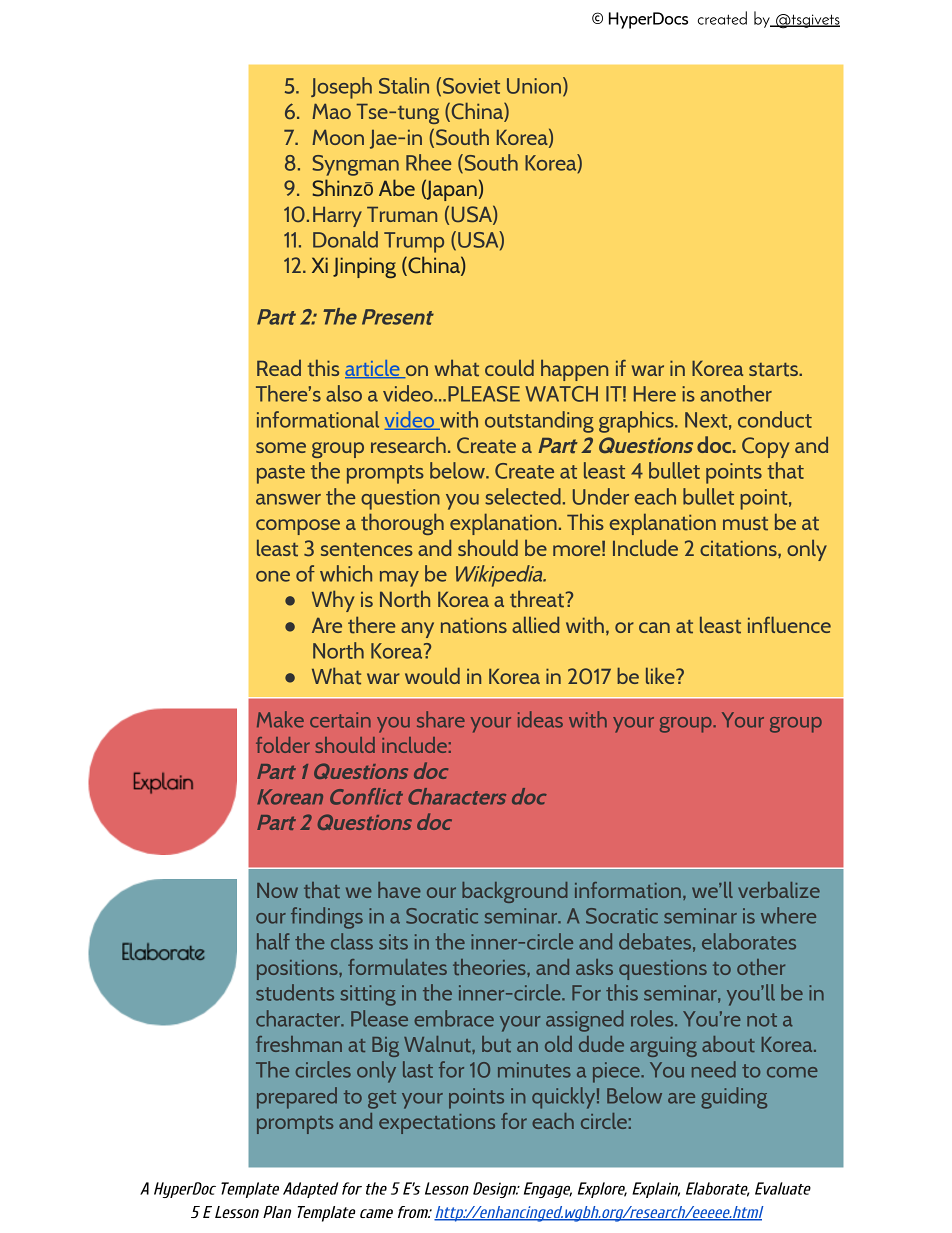  I want to click on Why, so click(333, 601).
